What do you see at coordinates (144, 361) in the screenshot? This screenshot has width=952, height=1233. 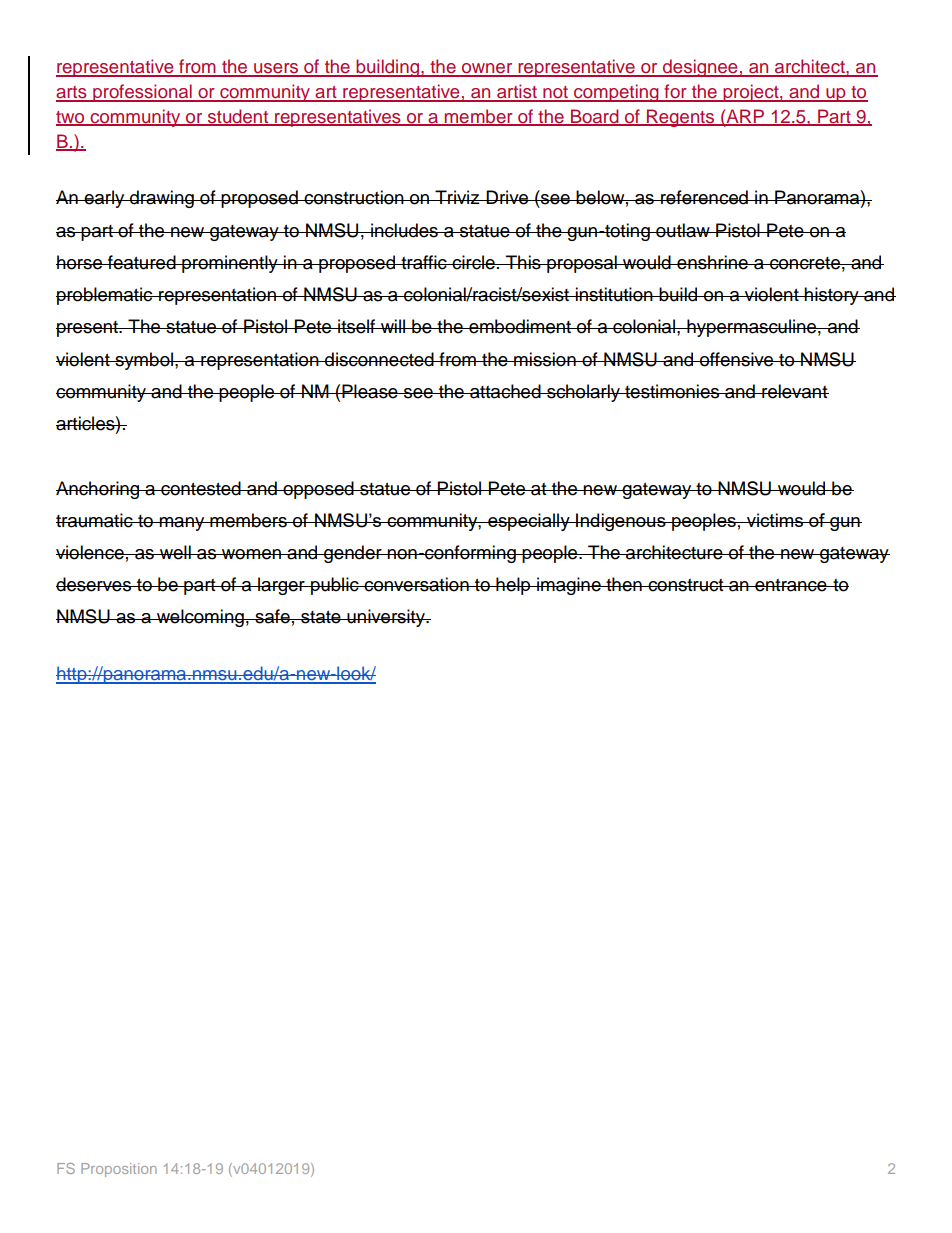 I see `symbol` at bounding box center [144, 361].
